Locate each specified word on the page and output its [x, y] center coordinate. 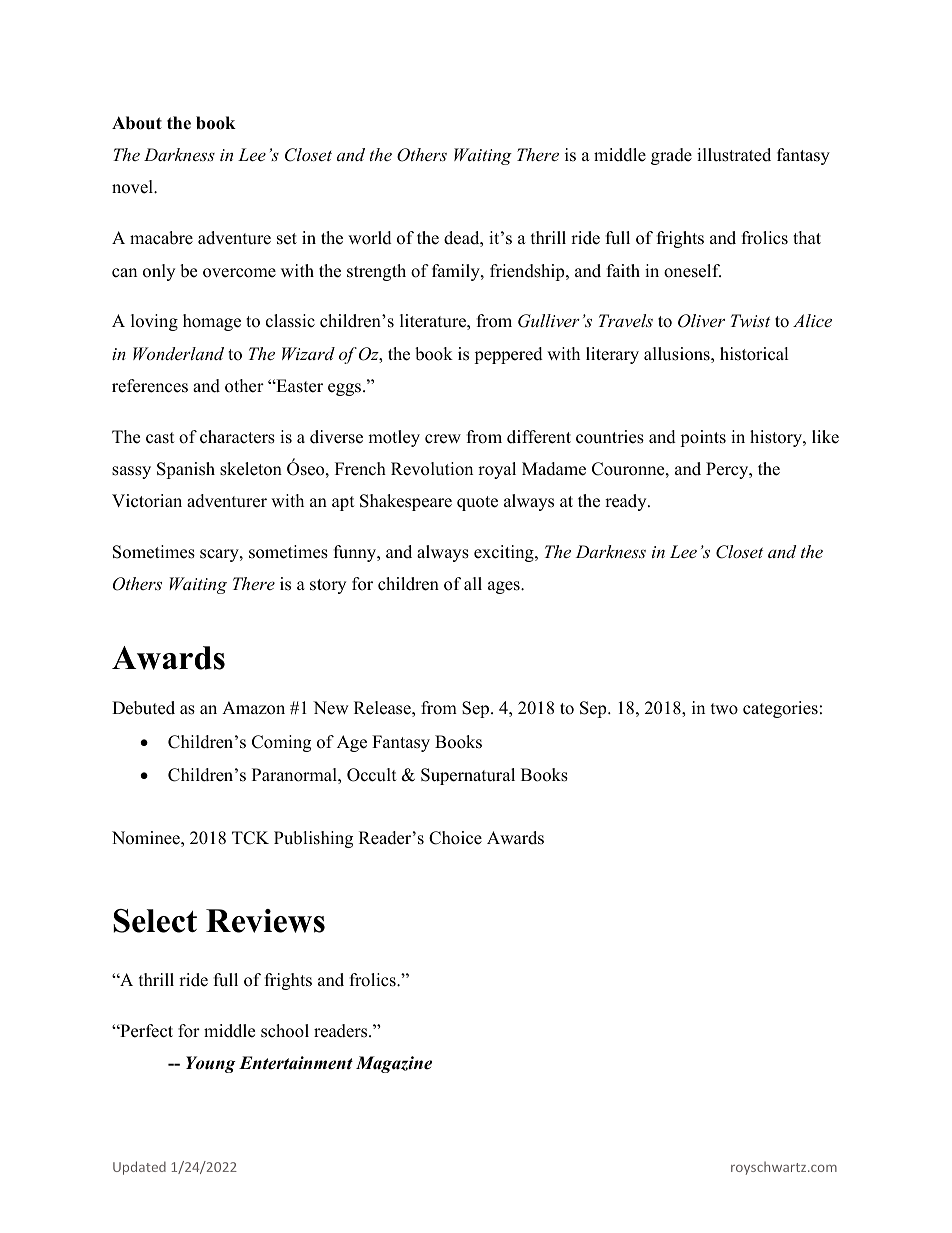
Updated [139, 1168]
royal [497, 470]
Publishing [313, 839]
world [370, 238]
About [137, 123]
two [724, 709]
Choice [455, 838]
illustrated [734, 155]
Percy [728, 470]
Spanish [186, 470]
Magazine [394, 1064]
